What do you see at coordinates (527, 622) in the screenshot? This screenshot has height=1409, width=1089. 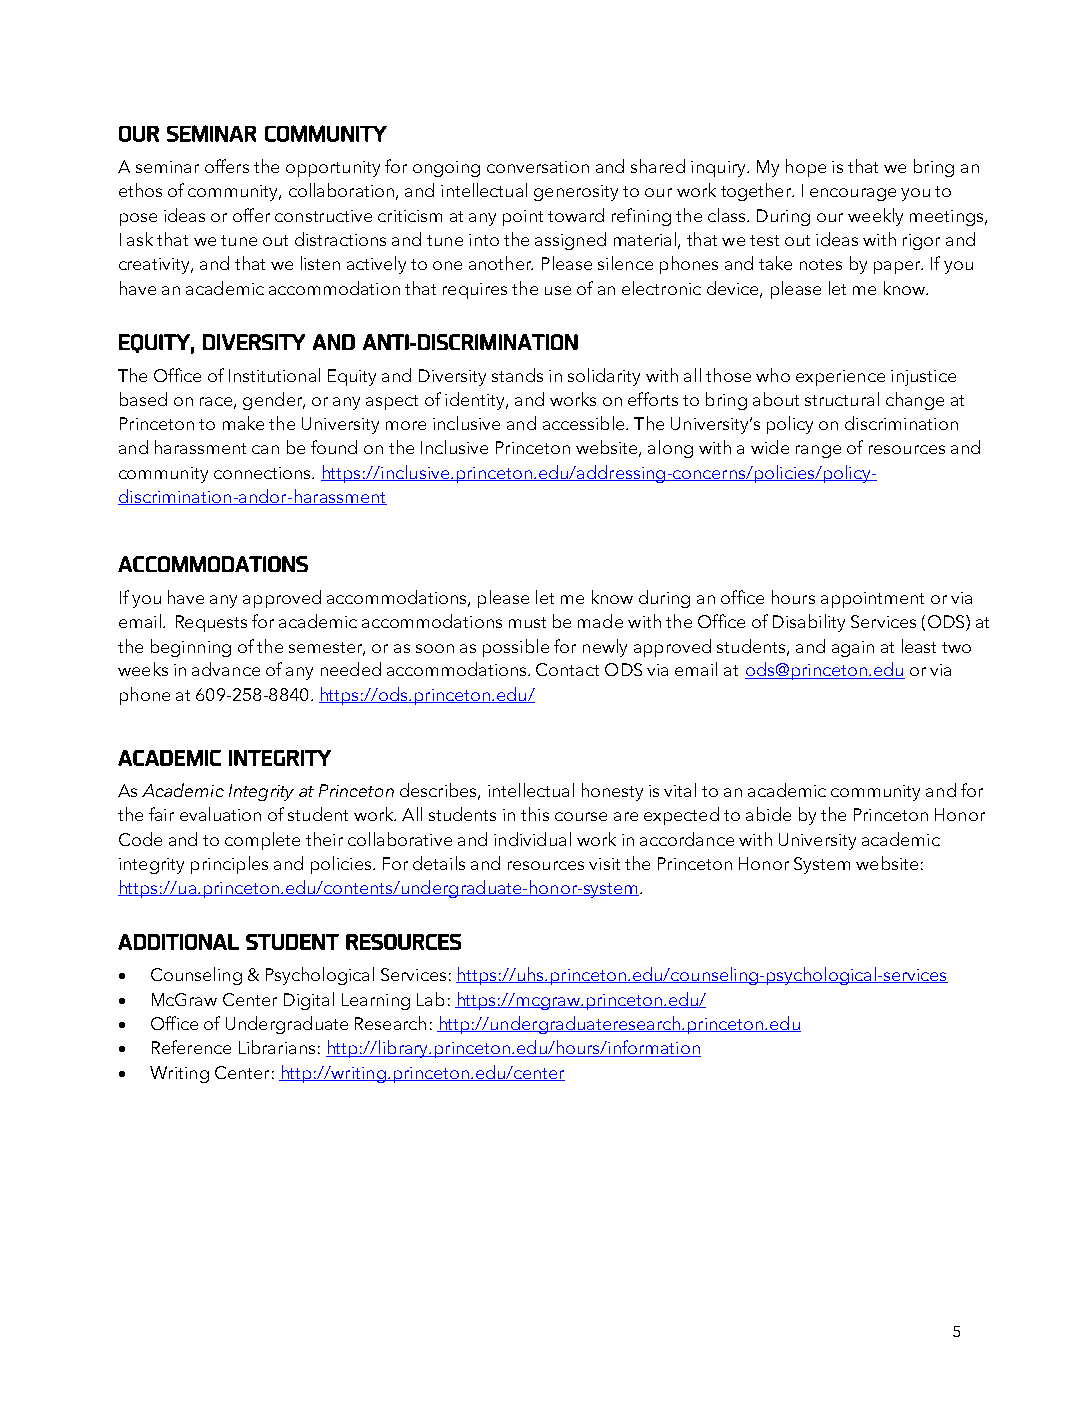 I see `must` at bounding box center [527, 622].
